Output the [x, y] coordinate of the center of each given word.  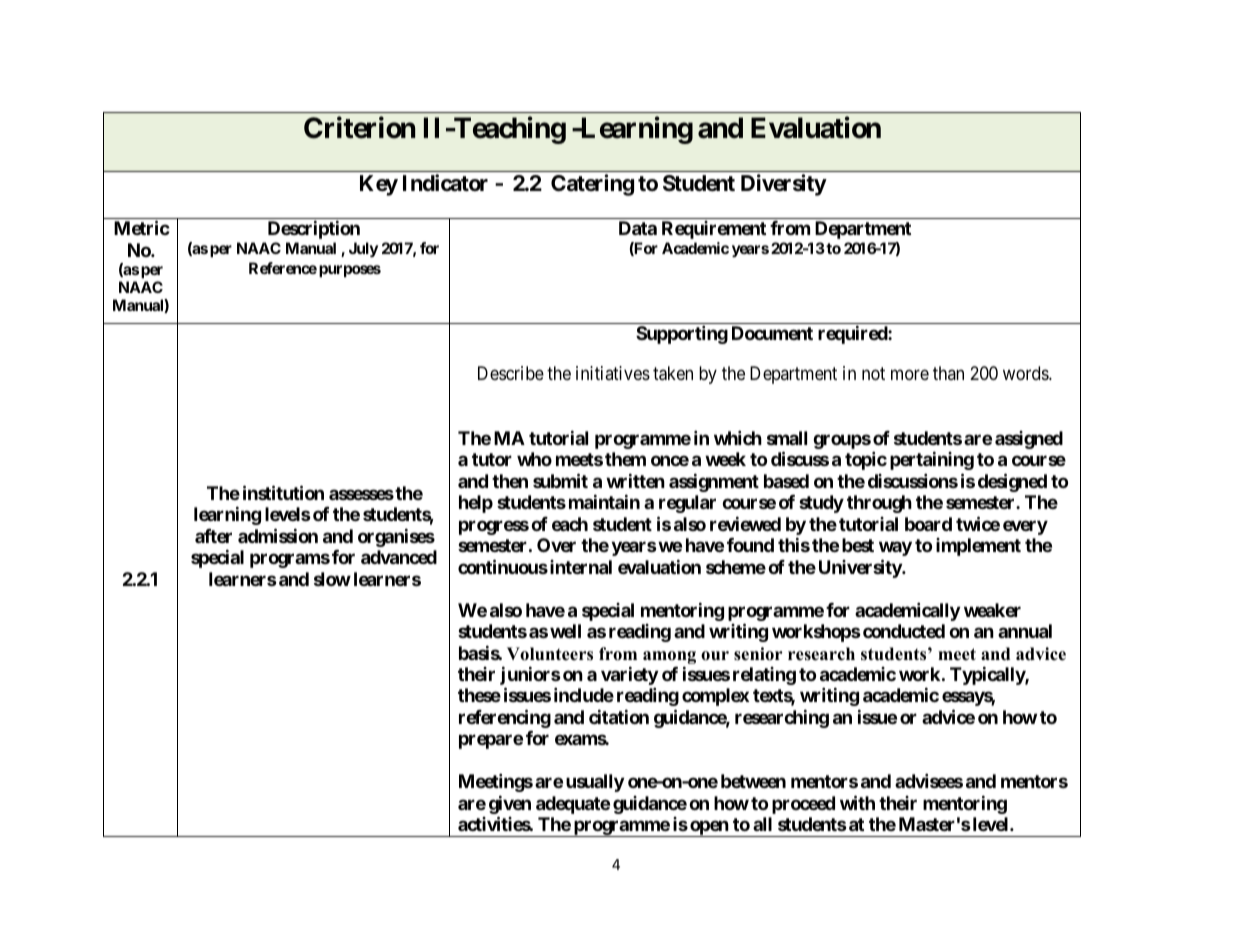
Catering [592, 185]
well [565, 631]
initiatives [613, 373]
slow [332, 579]
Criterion [359, 128]
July [363, 250]
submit [560, 480]
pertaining [932, 460]
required [853, 334]
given [510, 806]
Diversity [784, 185]
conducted [904, 631]
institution [283, 492]
